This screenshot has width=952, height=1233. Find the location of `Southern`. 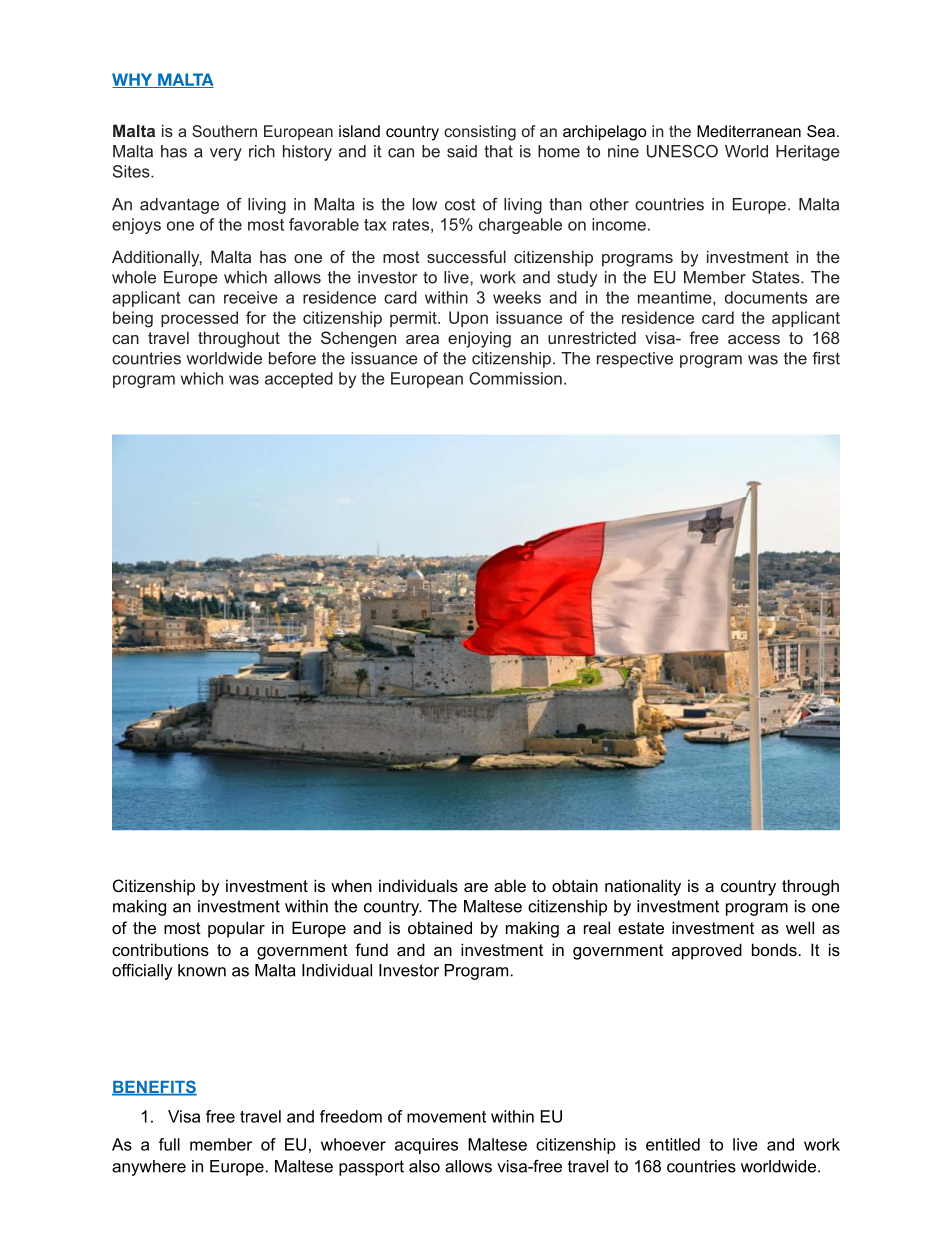

Southern is located at coordinates (224, 131).
